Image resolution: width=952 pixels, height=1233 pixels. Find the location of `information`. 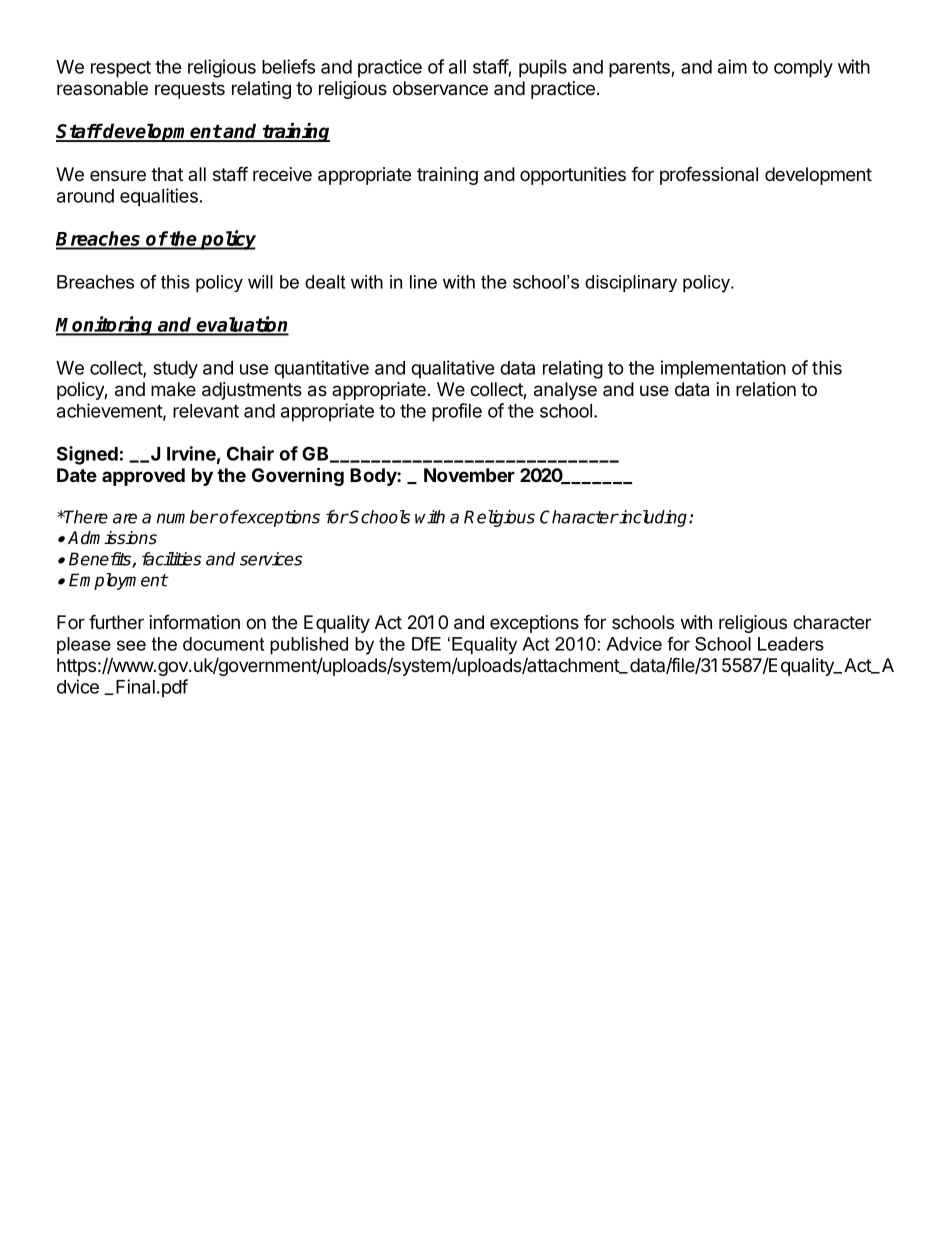

information is located at coordinates (195, 622).
